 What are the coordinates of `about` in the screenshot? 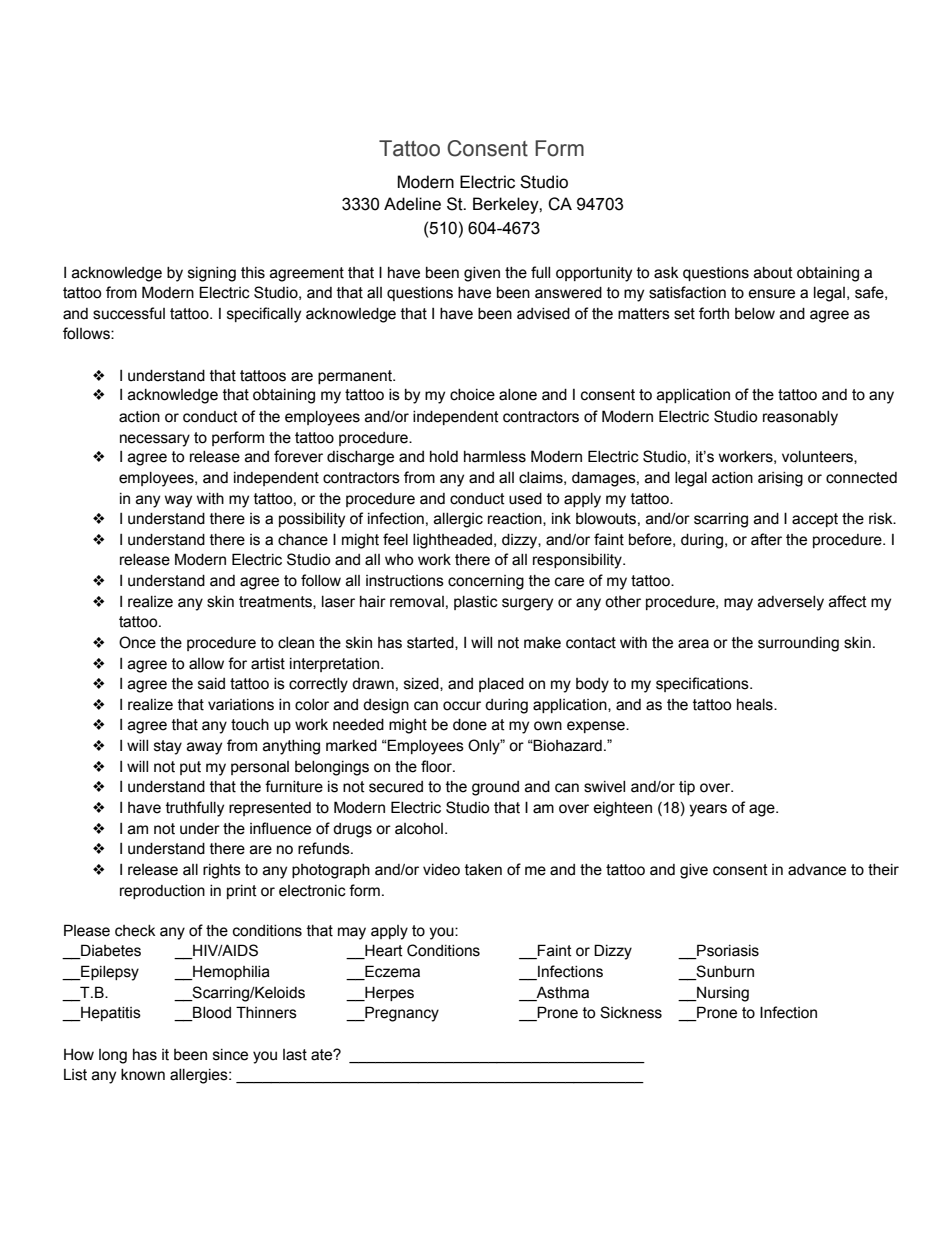 It's located at (773, 273).
